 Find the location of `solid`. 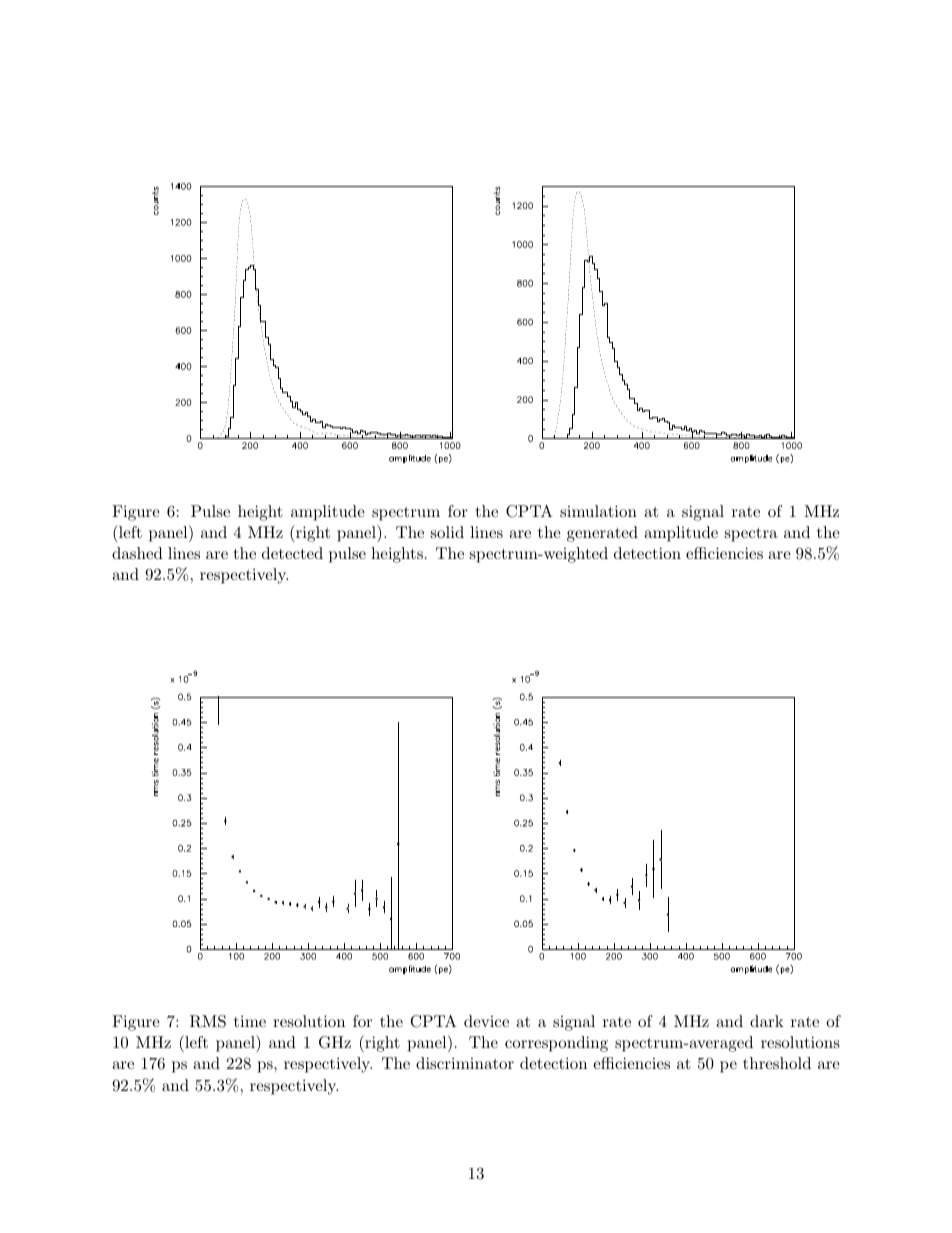

solid is located at coordinates (447, 532).
